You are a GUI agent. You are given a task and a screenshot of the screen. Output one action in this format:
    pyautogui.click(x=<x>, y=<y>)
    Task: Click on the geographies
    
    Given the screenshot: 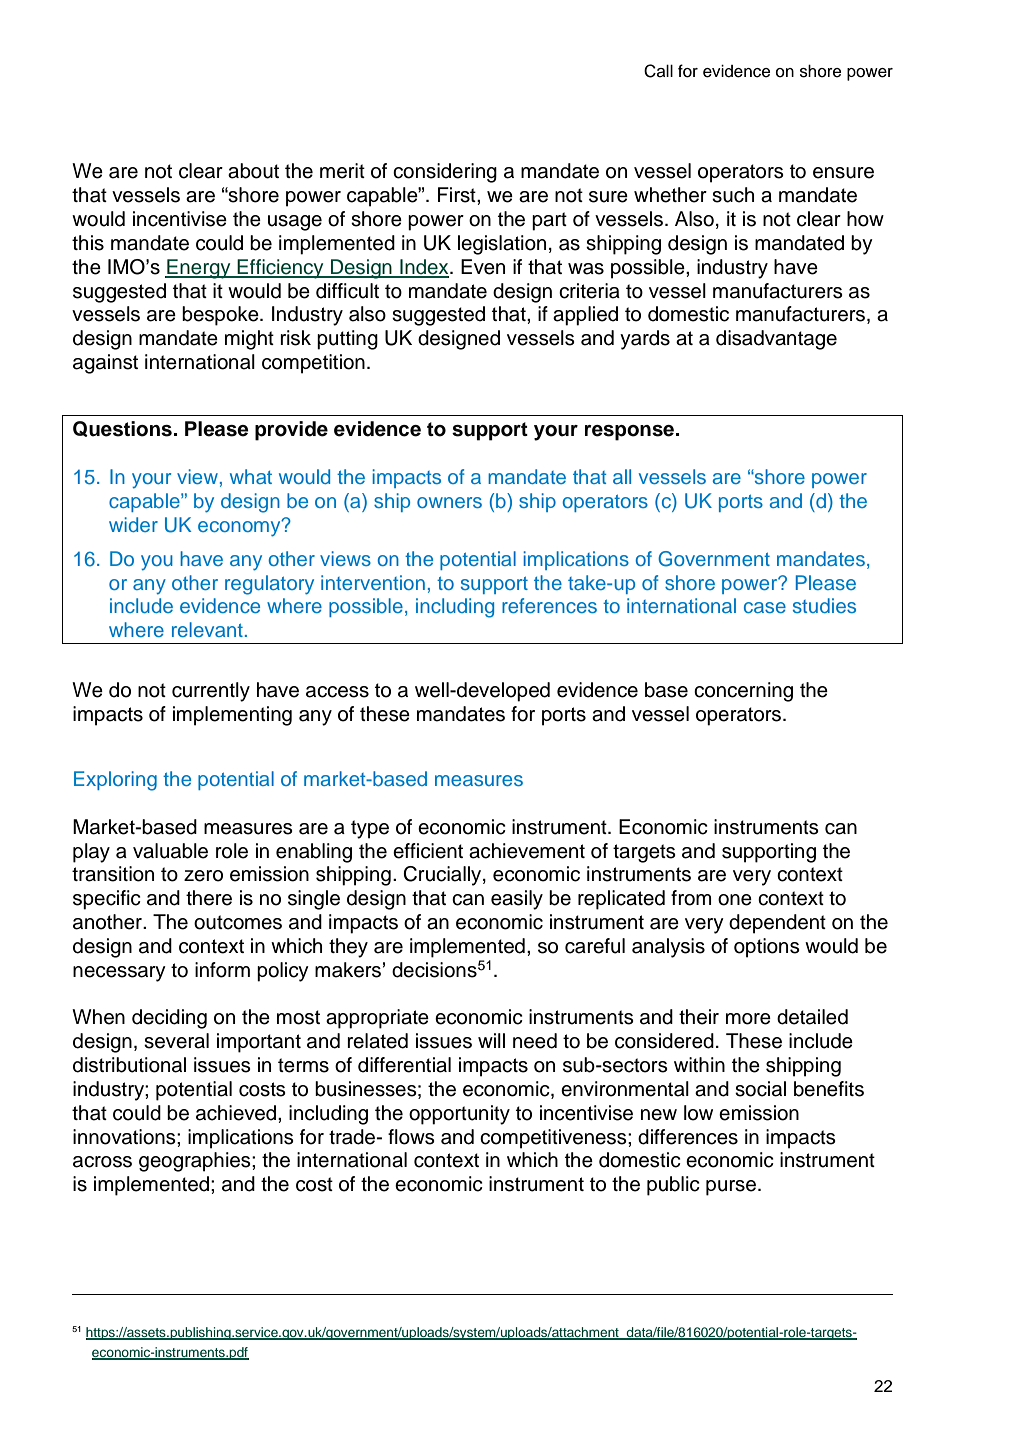 What is the action you would take?
    pyautogui.click(x=196, y=1162)
